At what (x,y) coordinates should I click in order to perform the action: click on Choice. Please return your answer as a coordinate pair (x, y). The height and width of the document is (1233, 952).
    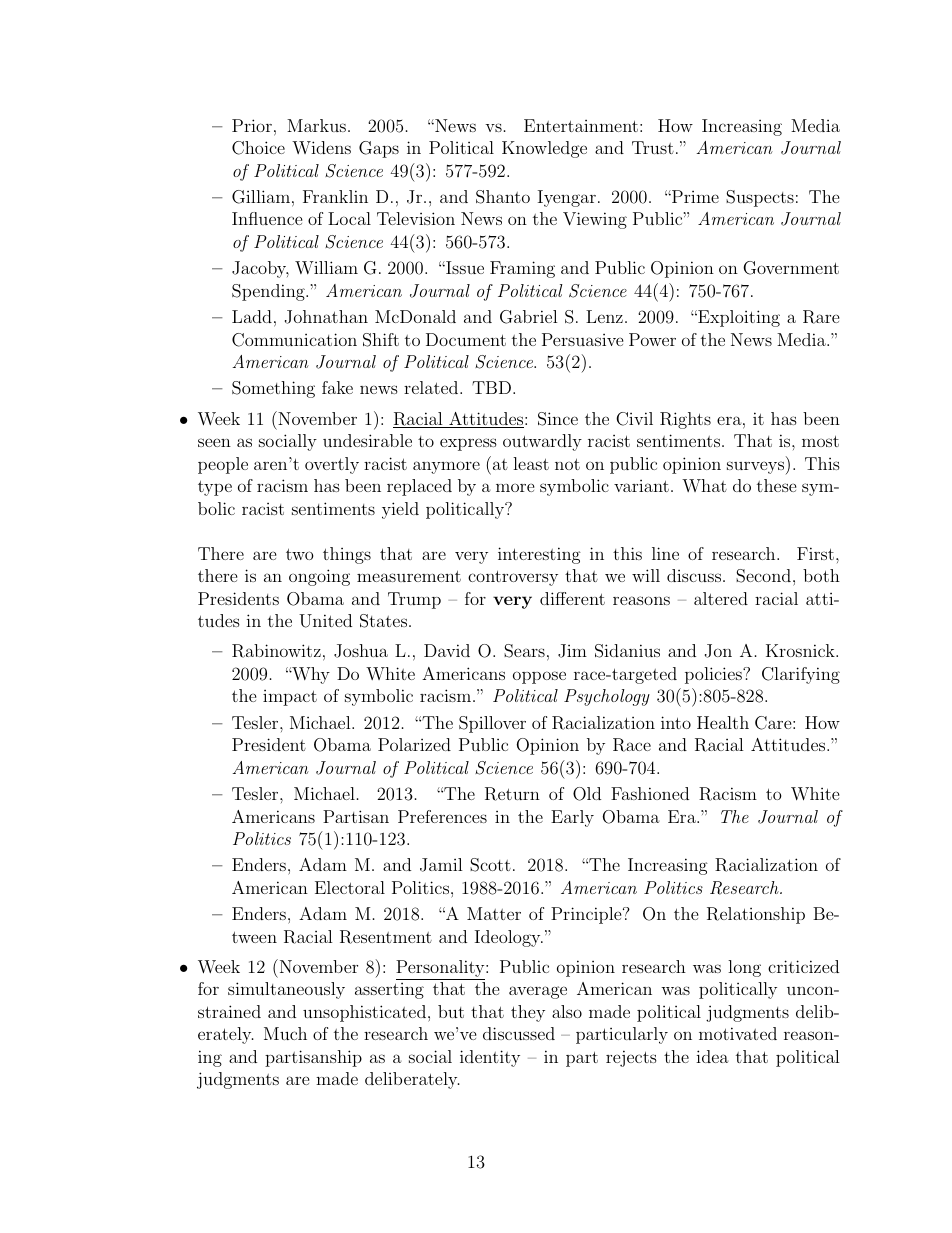
    Looking at the image, I should click on (258, 148).
